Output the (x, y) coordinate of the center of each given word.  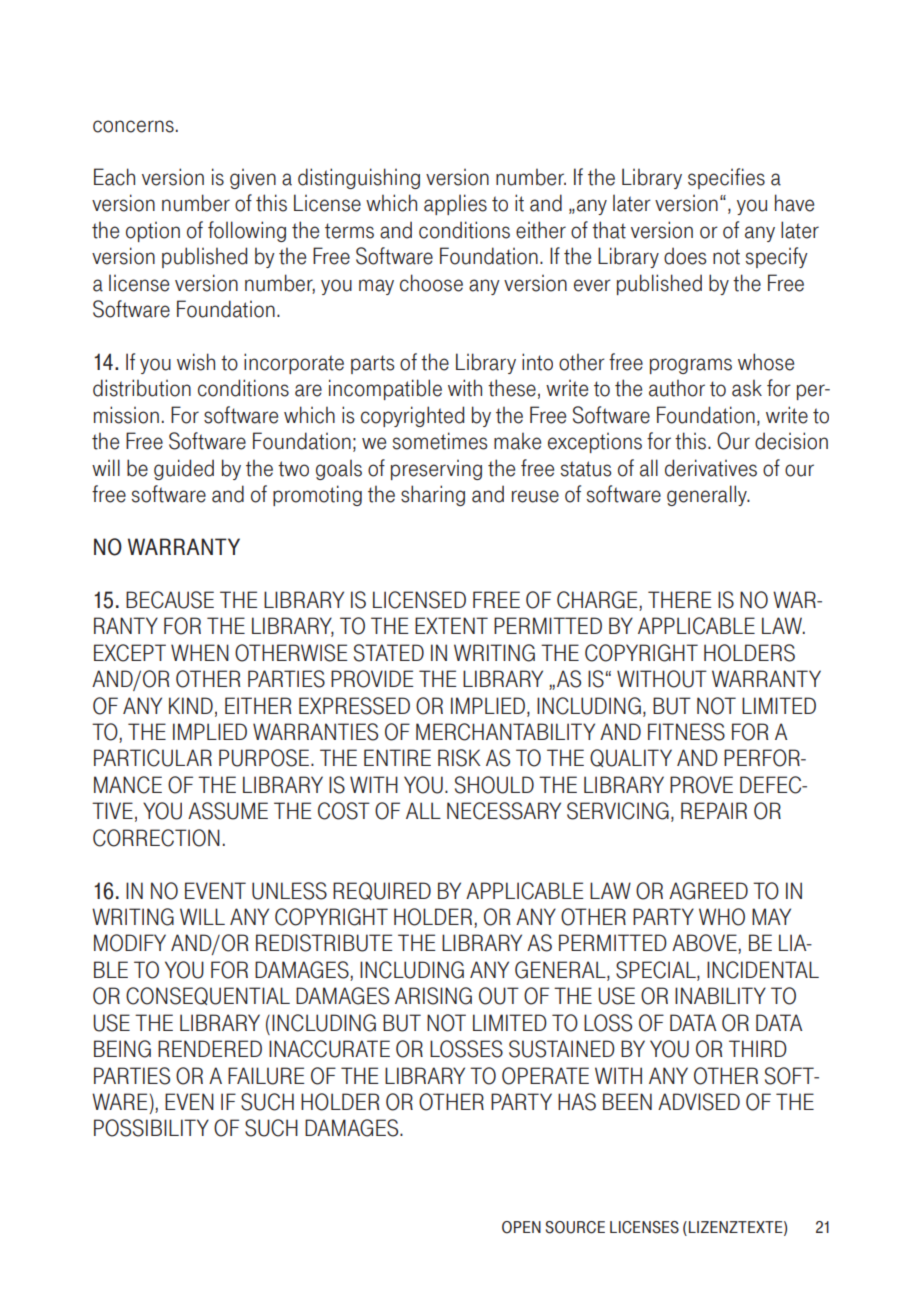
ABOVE (705, 944)
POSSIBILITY (151, 1128)
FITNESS (686, 732)
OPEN (521, 1227)
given (253, 179)
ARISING (433, 996)
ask (747, 388)
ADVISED (699, 1102)
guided (184, 469)
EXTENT (451, 625)
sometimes (440, 441)
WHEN (200, 652)
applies (455, 204)
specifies (726, 178)
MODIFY (130, 943)
